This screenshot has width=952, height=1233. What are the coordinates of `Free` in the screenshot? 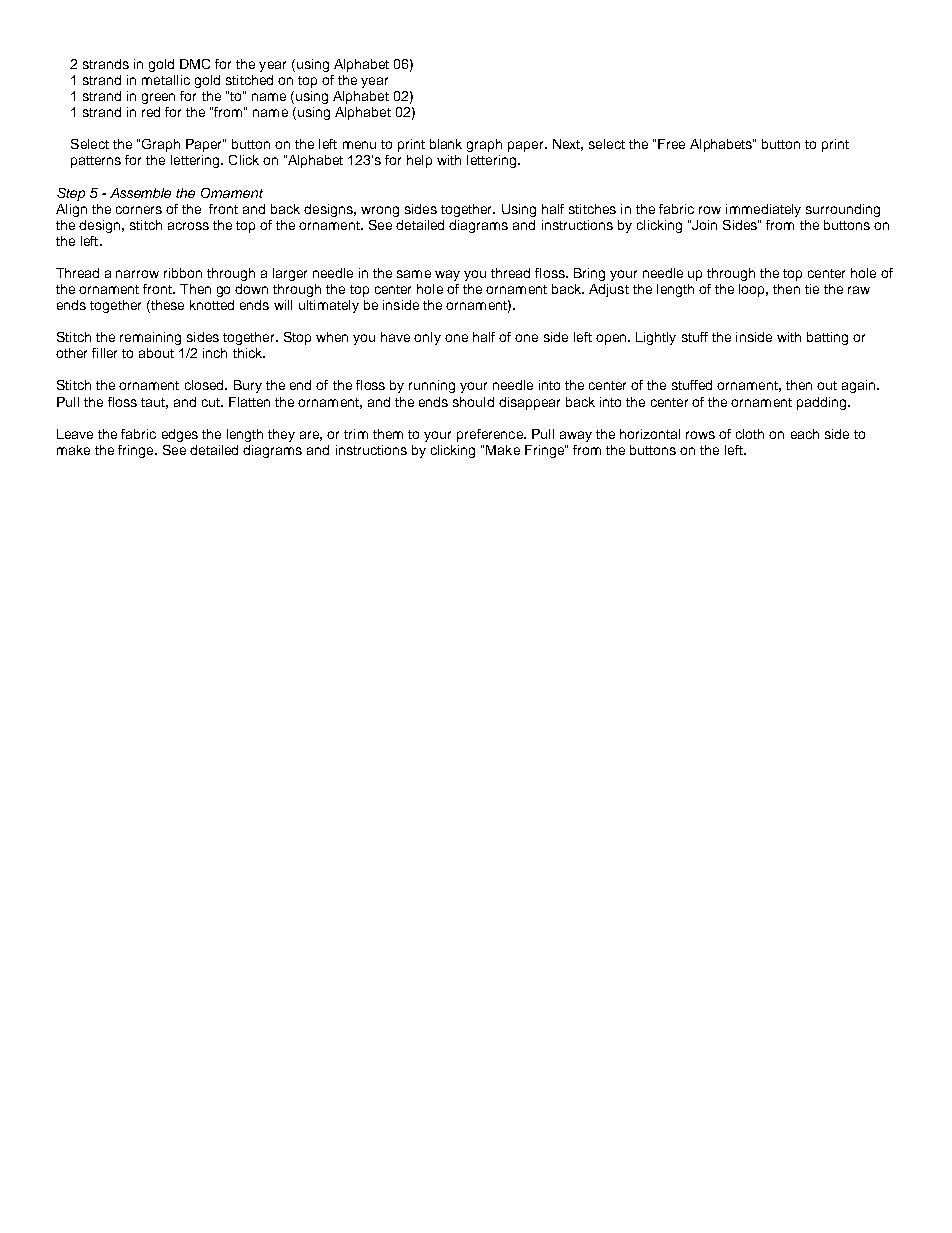 It's located at (671, 144).
